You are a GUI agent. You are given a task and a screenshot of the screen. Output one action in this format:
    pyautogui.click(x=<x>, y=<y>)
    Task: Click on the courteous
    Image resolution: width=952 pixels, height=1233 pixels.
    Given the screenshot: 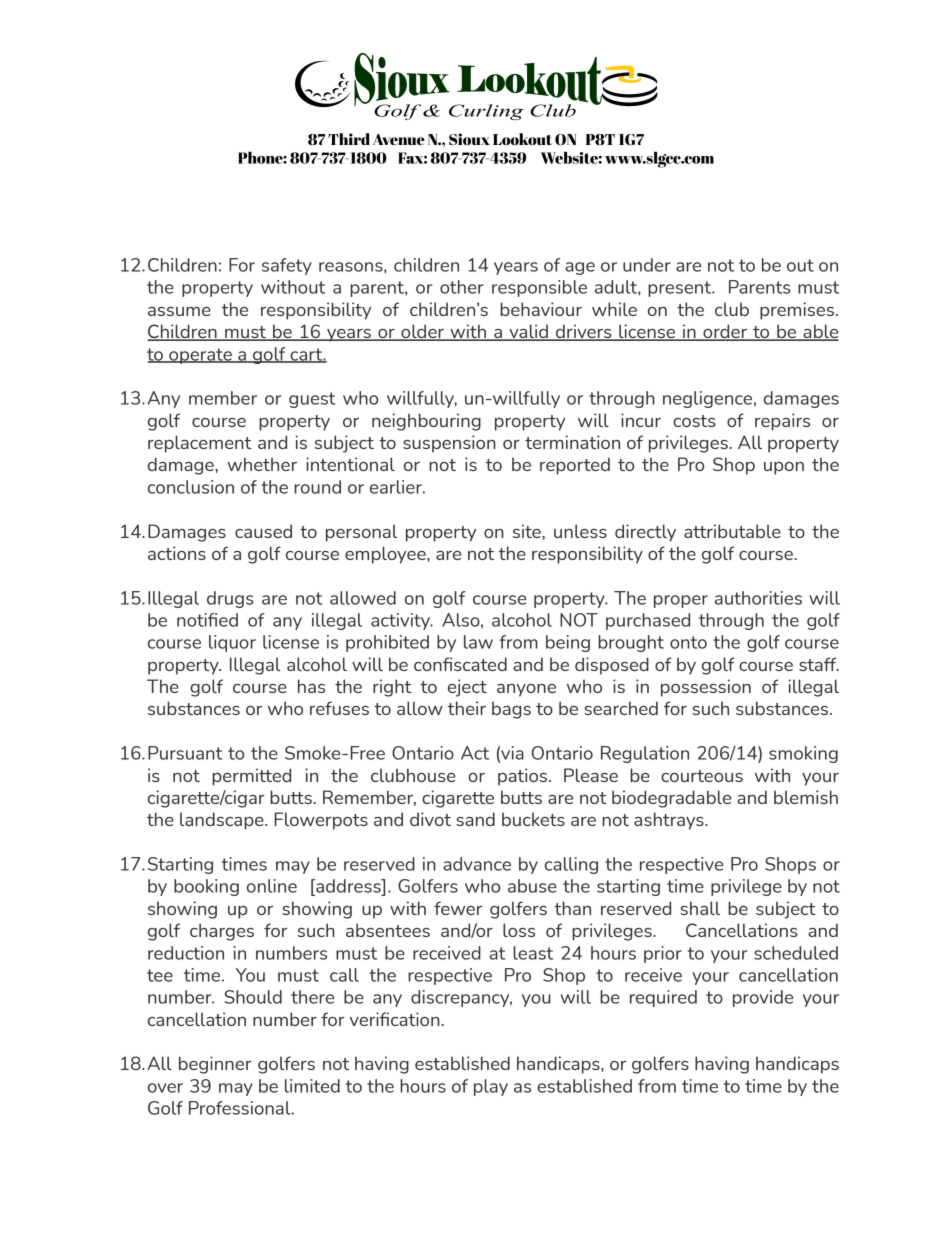 What is the action you would take?
    pyautogui.click(x=702, y=776)
